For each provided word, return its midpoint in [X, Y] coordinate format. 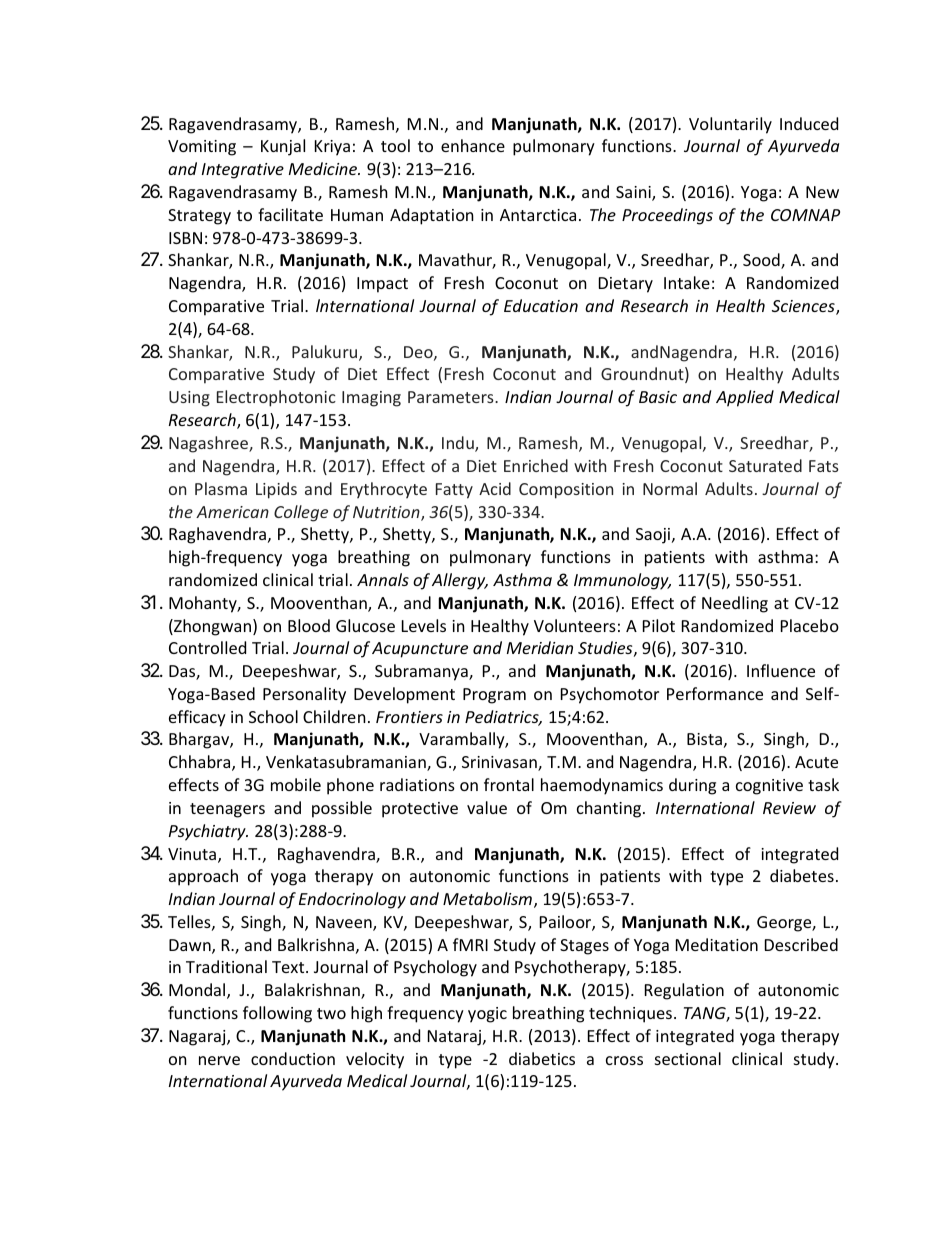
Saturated [765, 465]
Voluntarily [730, 125]
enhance [473, 145]
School [273, 716]
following [277, 1014]
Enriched [536, 465]
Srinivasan [500, 763]
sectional [688, 1058]
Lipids [276, 490]
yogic [487, 1015]
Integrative [243, 171]
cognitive [769, 787]
